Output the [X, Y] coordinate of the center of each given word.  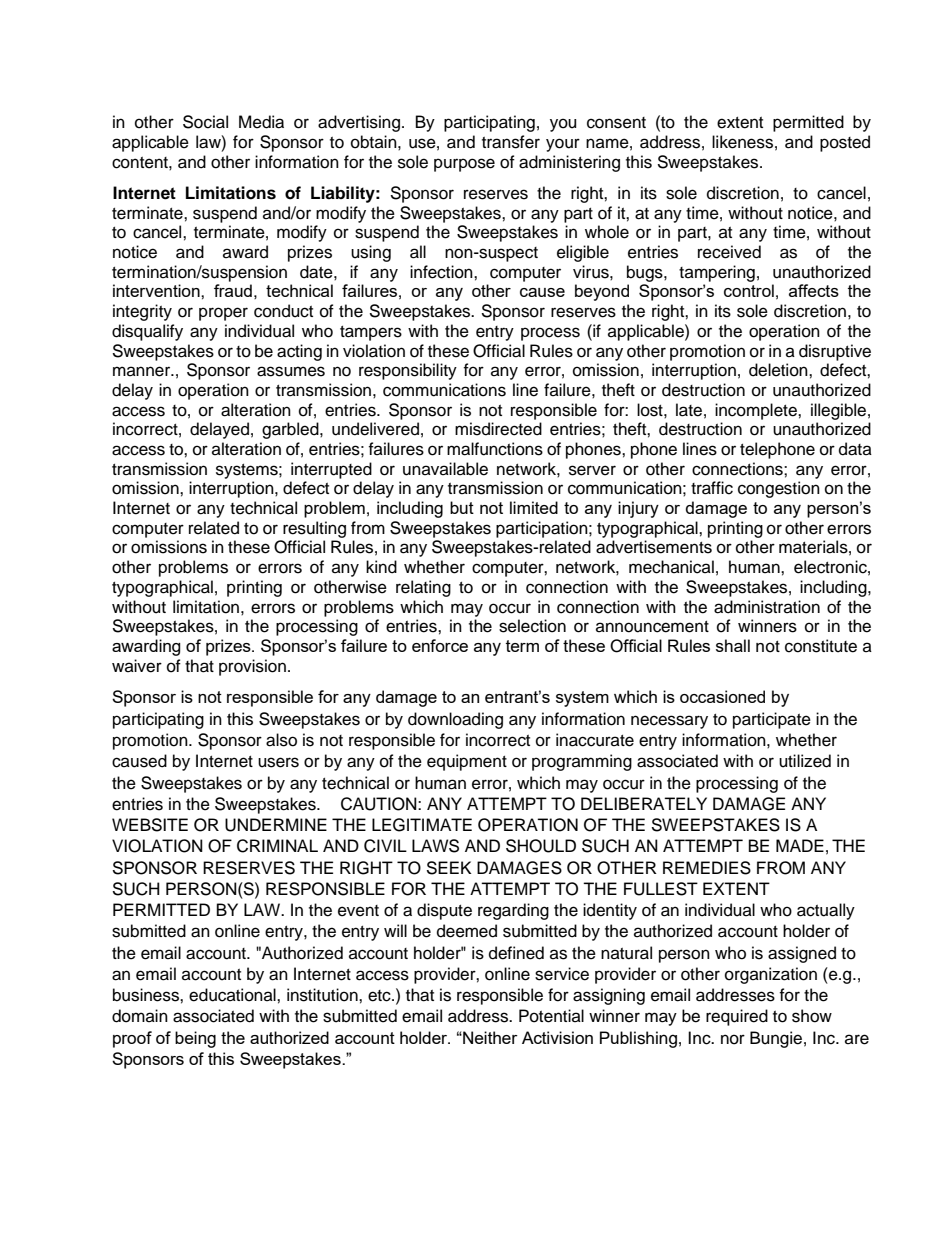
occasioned [722, 696]
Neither [489, 1037]
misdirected [498, 429]
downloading [455, 720]
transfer [511, 142]
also [281, 740]
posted [845, 143]
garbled [291, 430]
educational [233, 995]
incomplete [757, 411]
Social [205, 122]
